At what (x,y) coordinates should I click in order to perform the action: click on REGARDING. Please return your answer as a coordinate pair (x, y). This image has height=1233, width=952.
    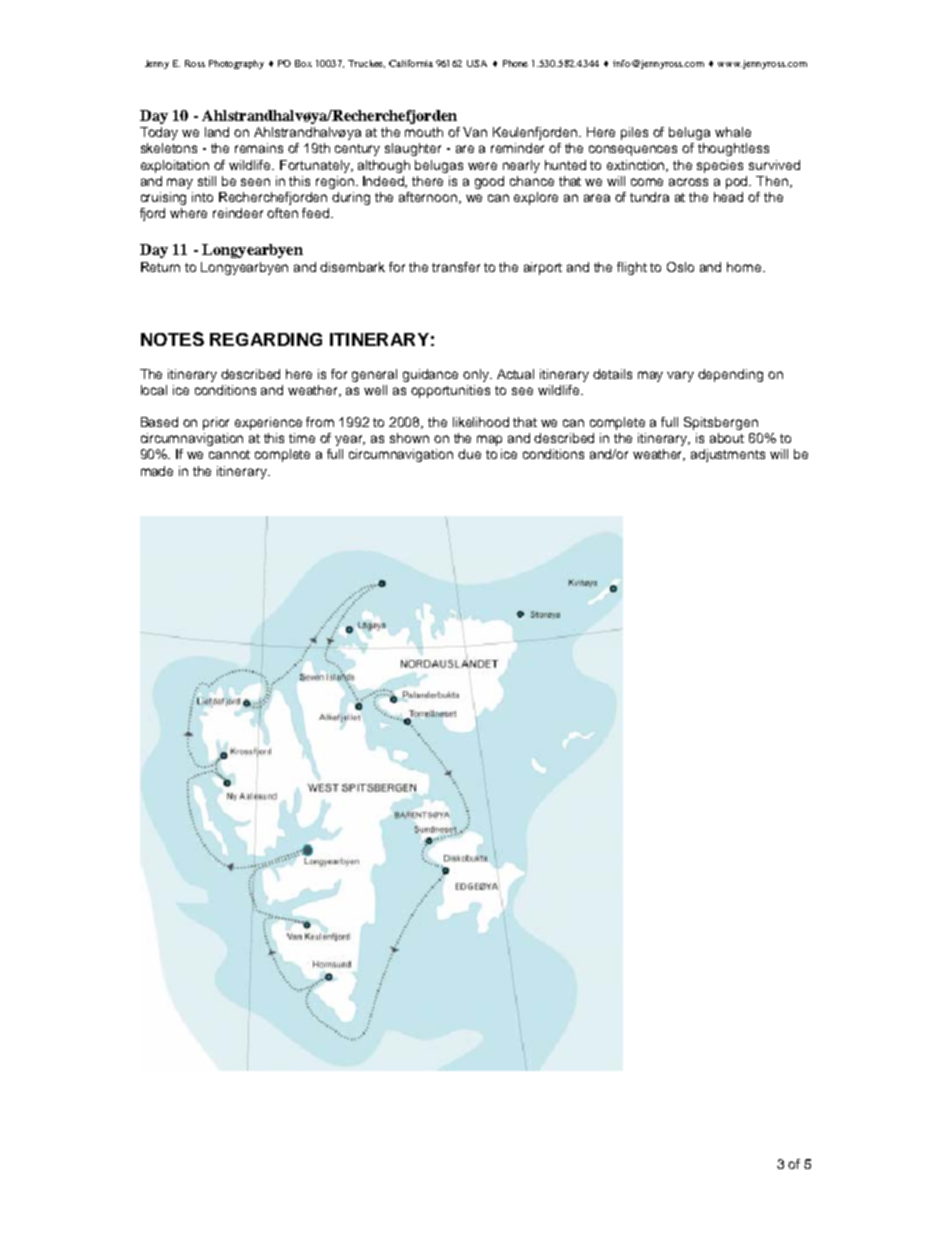
    Looking at the image, I should click on (266, 339).
